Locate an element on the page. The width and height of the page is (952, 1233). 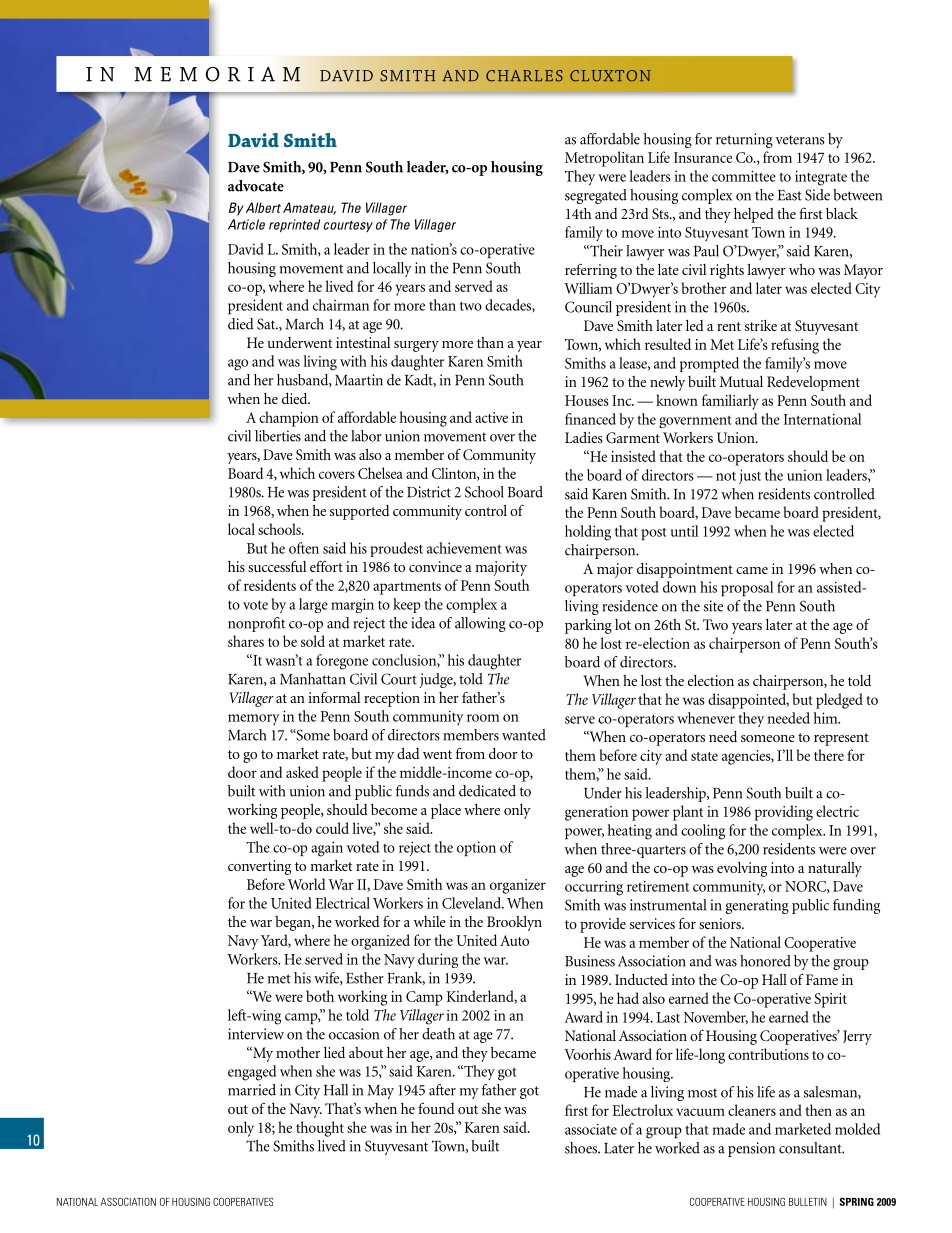
MEMORIAM is located at coordinates (217, 74).
